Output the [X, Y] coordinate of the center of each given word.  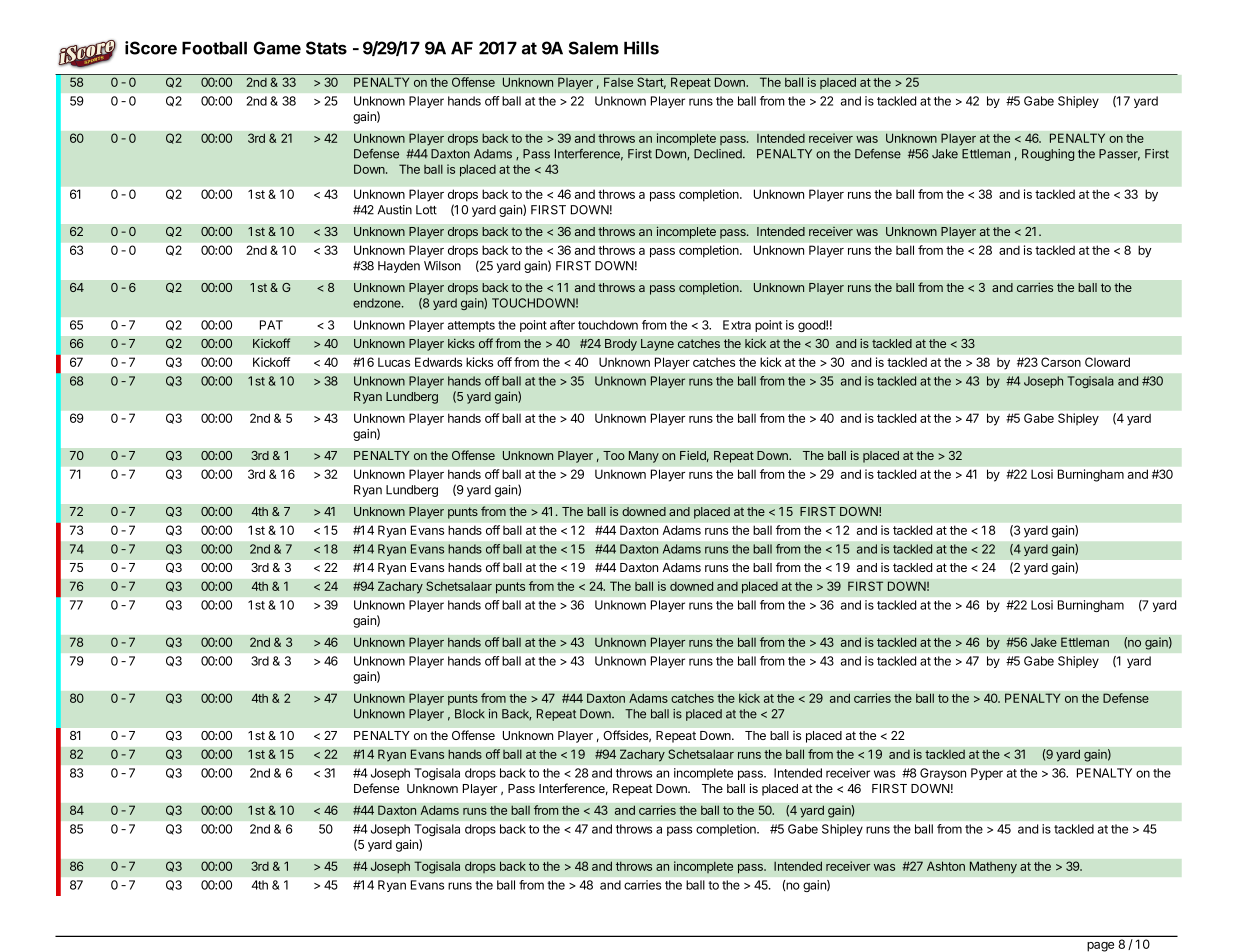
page [1100, 947]
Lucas [394, 362]
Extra [737, 325]
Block [470, 714]
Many [644, 457]
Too [614, 455]
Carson [1061, 362]
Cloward [1107, 362]
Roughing [1048, 155]
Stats [326, 48]
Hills [641, 48]
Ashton [946, 866]
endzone [378, 303]
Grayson [943, 774]
